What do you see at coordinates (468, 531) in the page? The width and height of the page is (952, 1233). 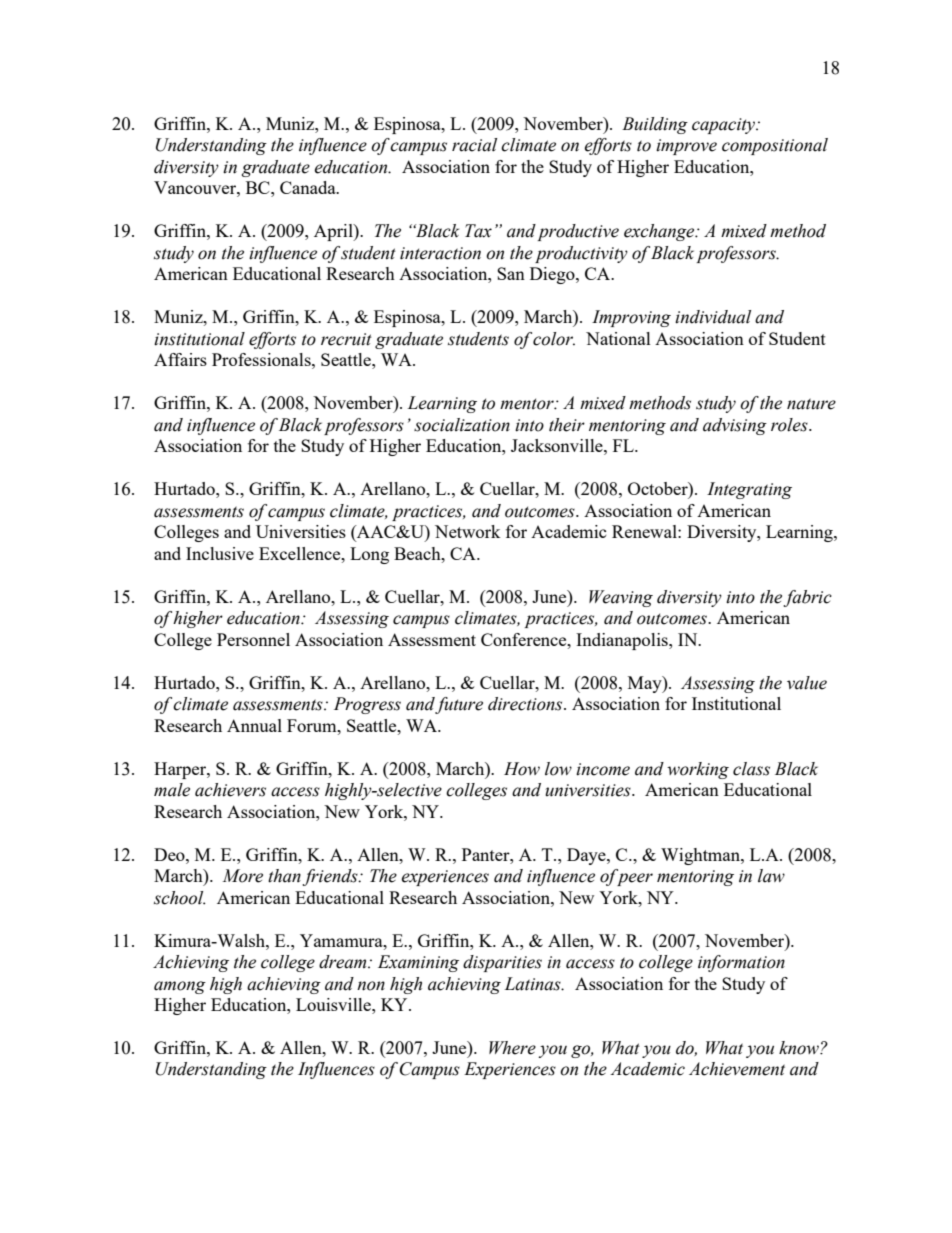 I see `Network` at bounding box center [468, 531].
